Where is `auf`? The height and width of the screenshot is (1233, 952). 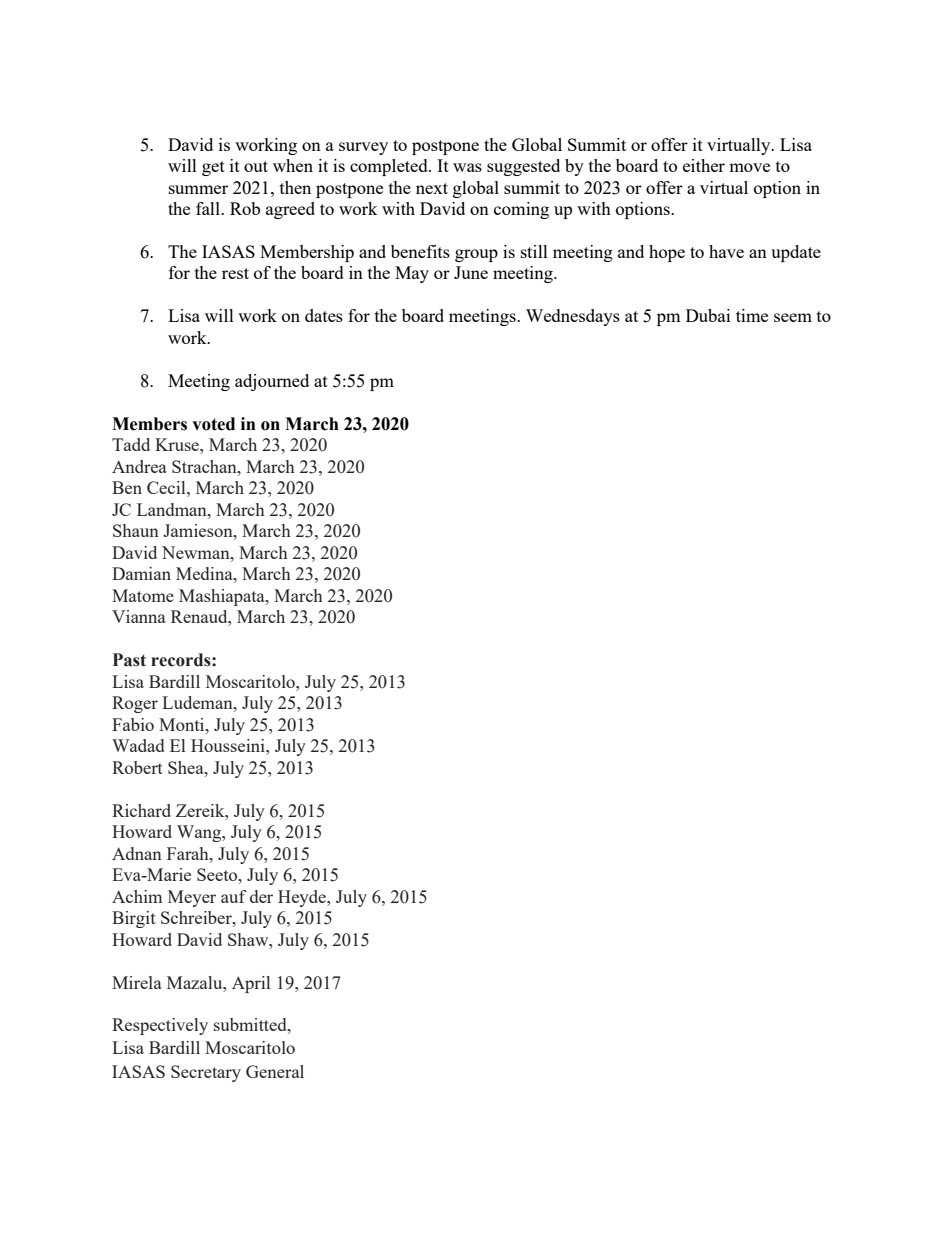
auf is located at coordinates (234, 896).
